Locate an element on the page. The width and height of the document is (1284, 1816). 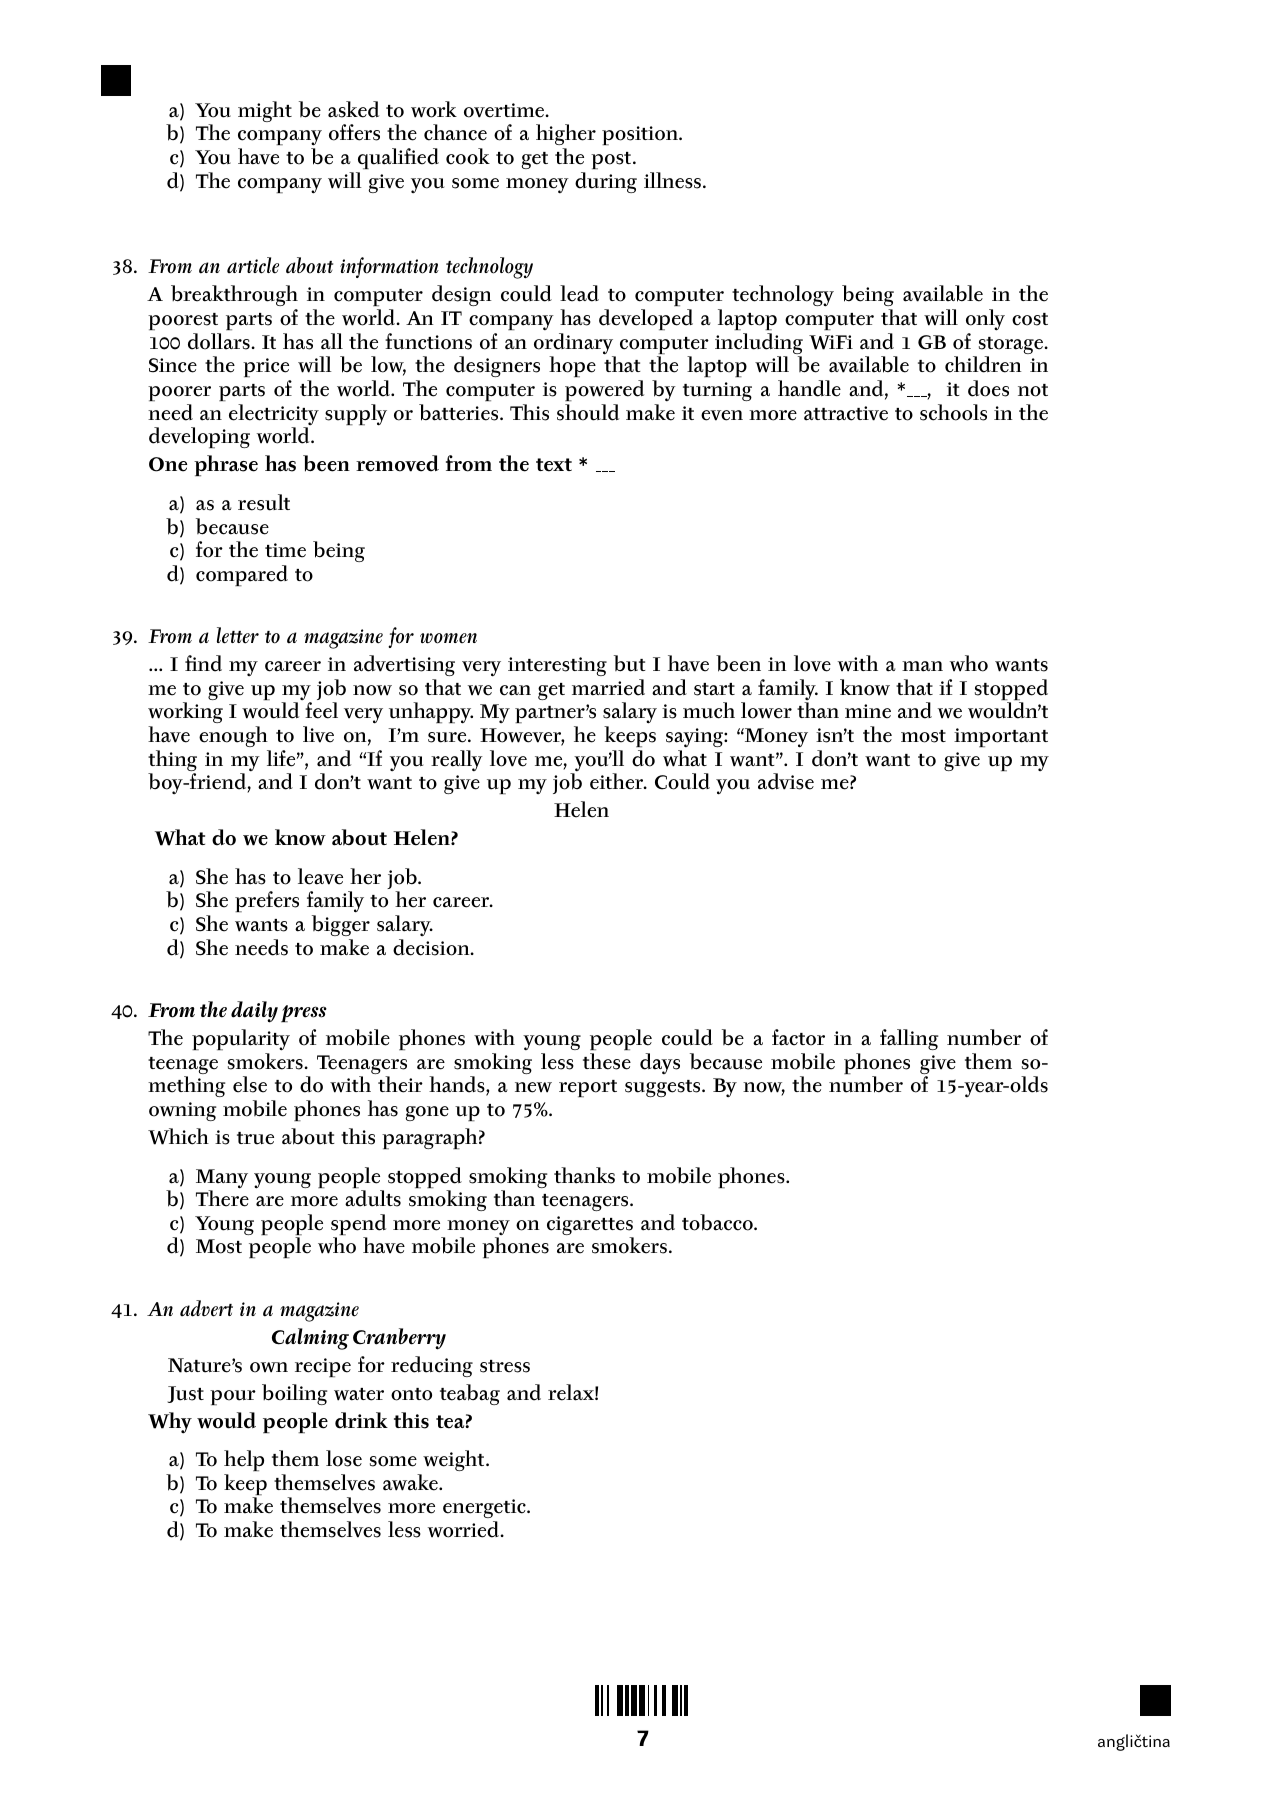
only is located at coordinates (985, 320).
